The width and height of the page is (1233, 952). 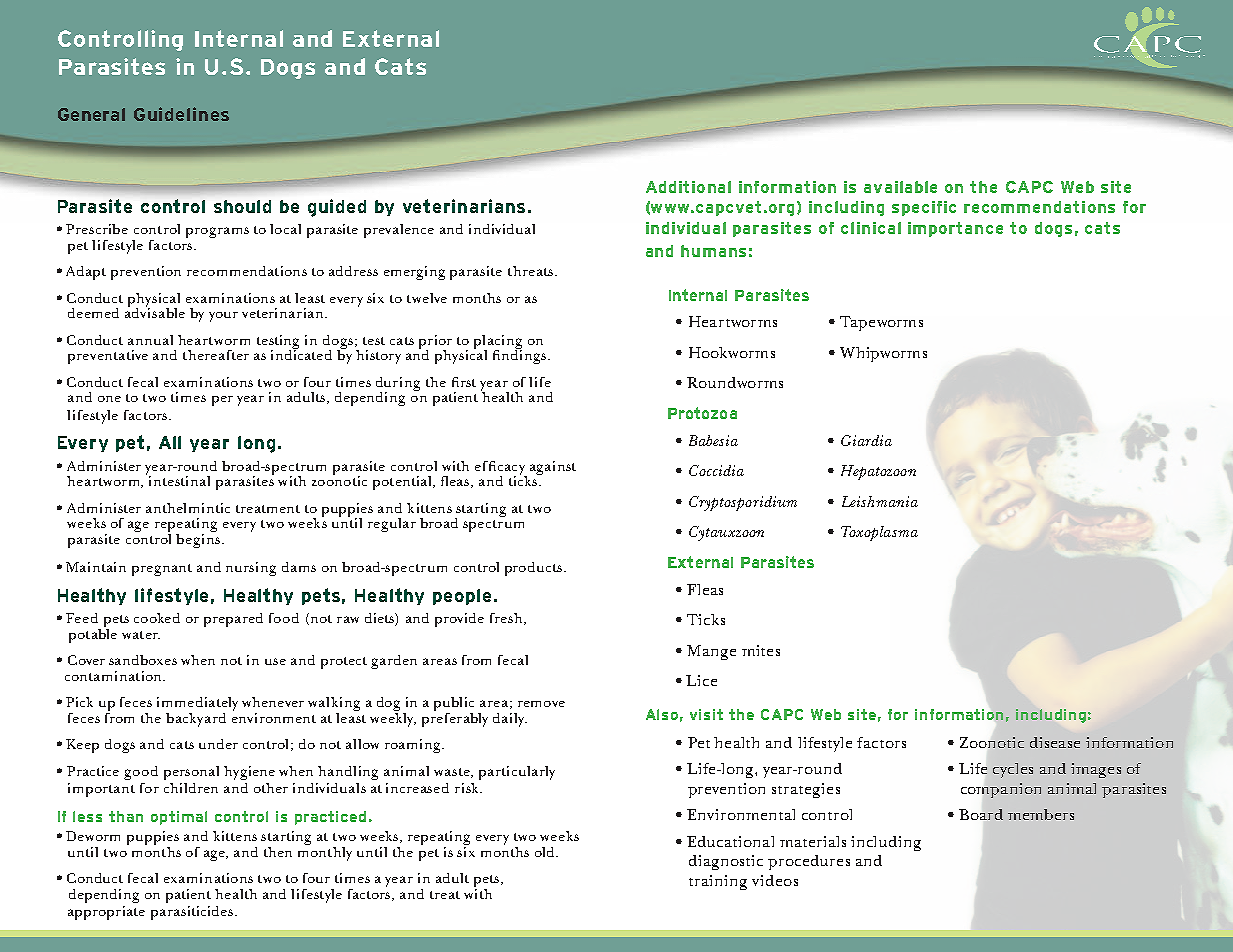 What do you see at coordinates (900, 187) in the page?
I see `available` at bounding box center [900, 187].
